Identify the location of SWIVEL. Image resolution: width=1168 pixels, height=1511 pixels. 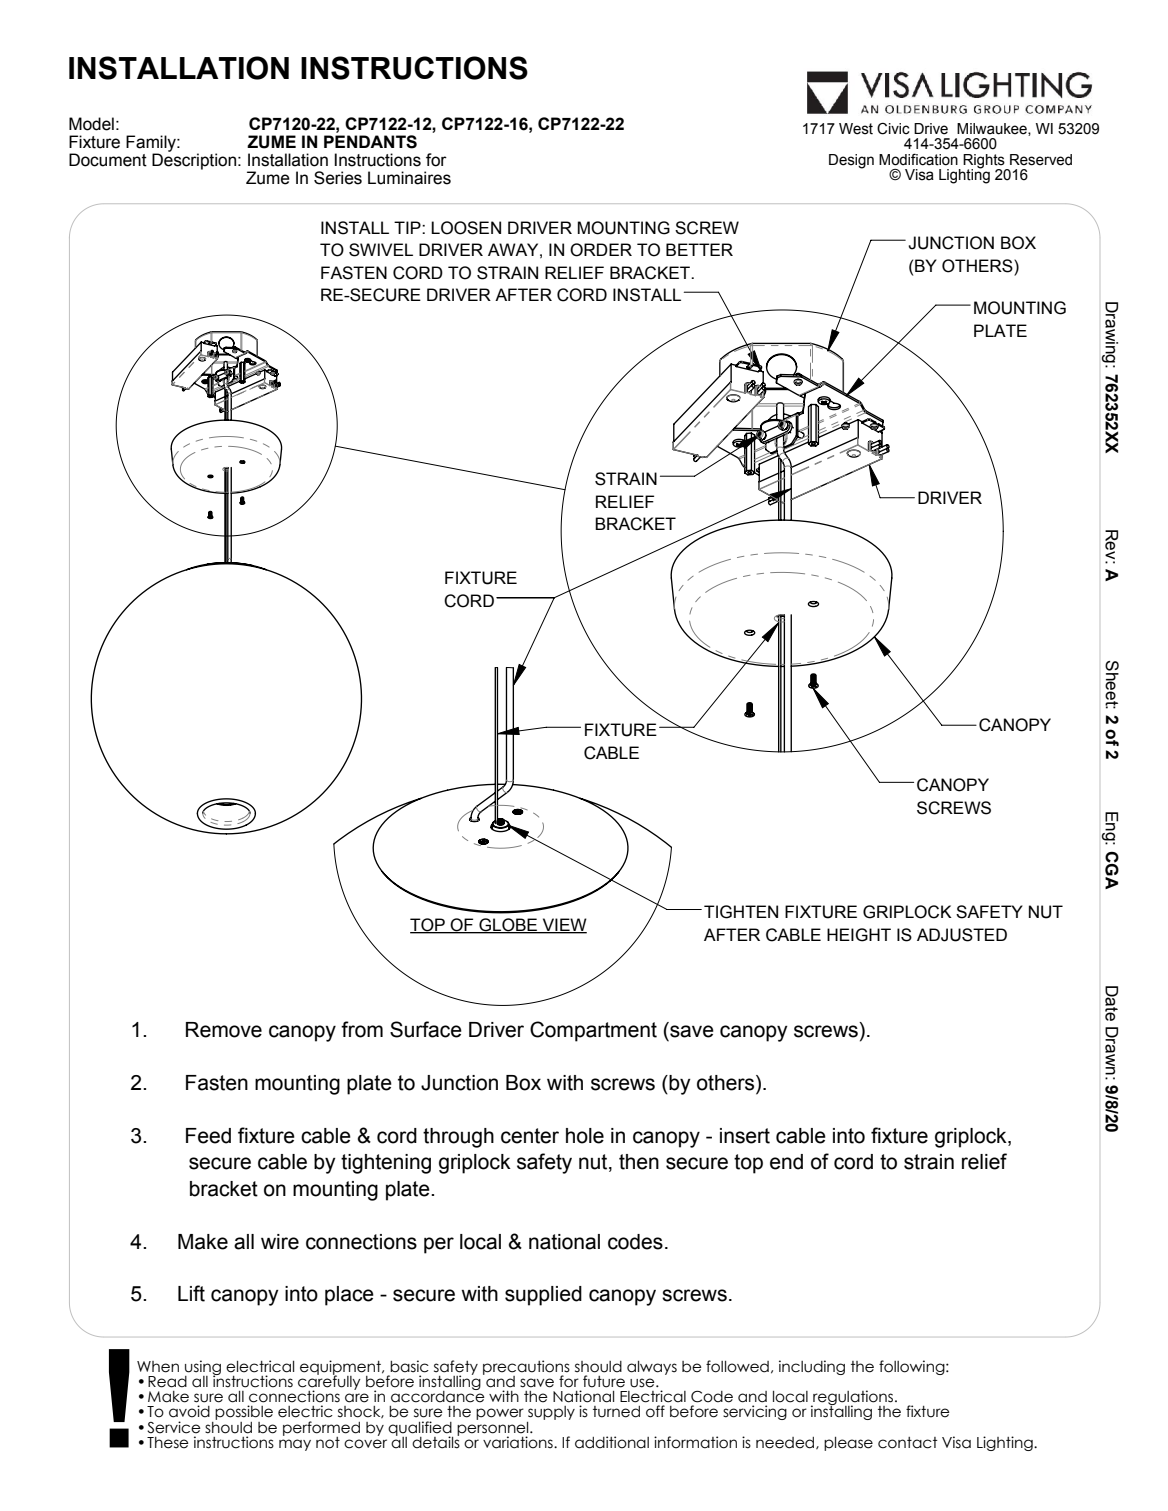
(381, 250).
